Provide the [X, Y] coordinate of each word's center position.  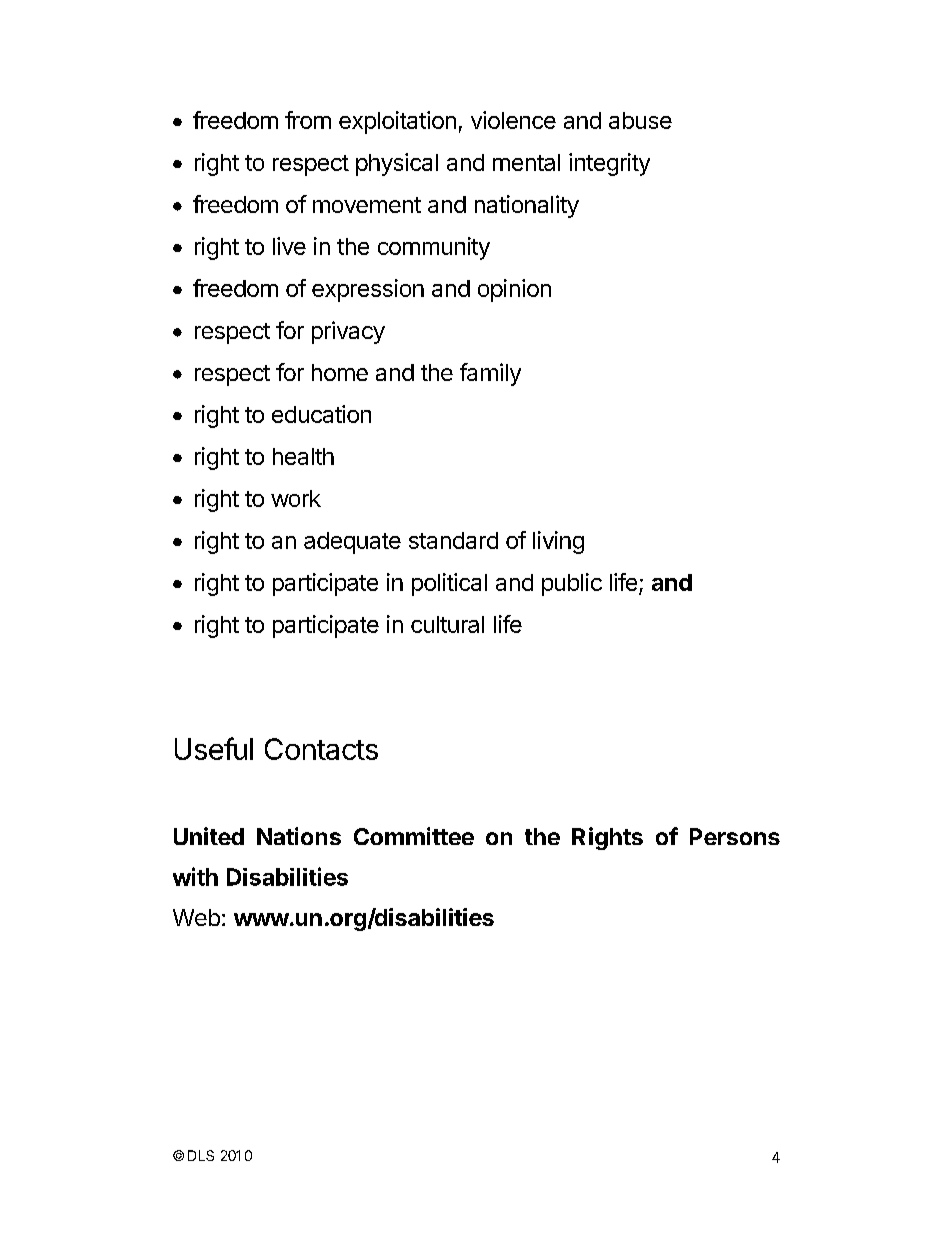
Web [196, 917]
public [572, 584]
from [308, 120]
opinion [514, 290]
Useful [214, 748]
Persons [735, 836]
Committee [414, 836]
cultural [447, 624]
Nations [299, 836]
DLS [201, 1155]
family [490, 374]
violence [513, 120]
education [321, 414]
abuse [640, 120]
